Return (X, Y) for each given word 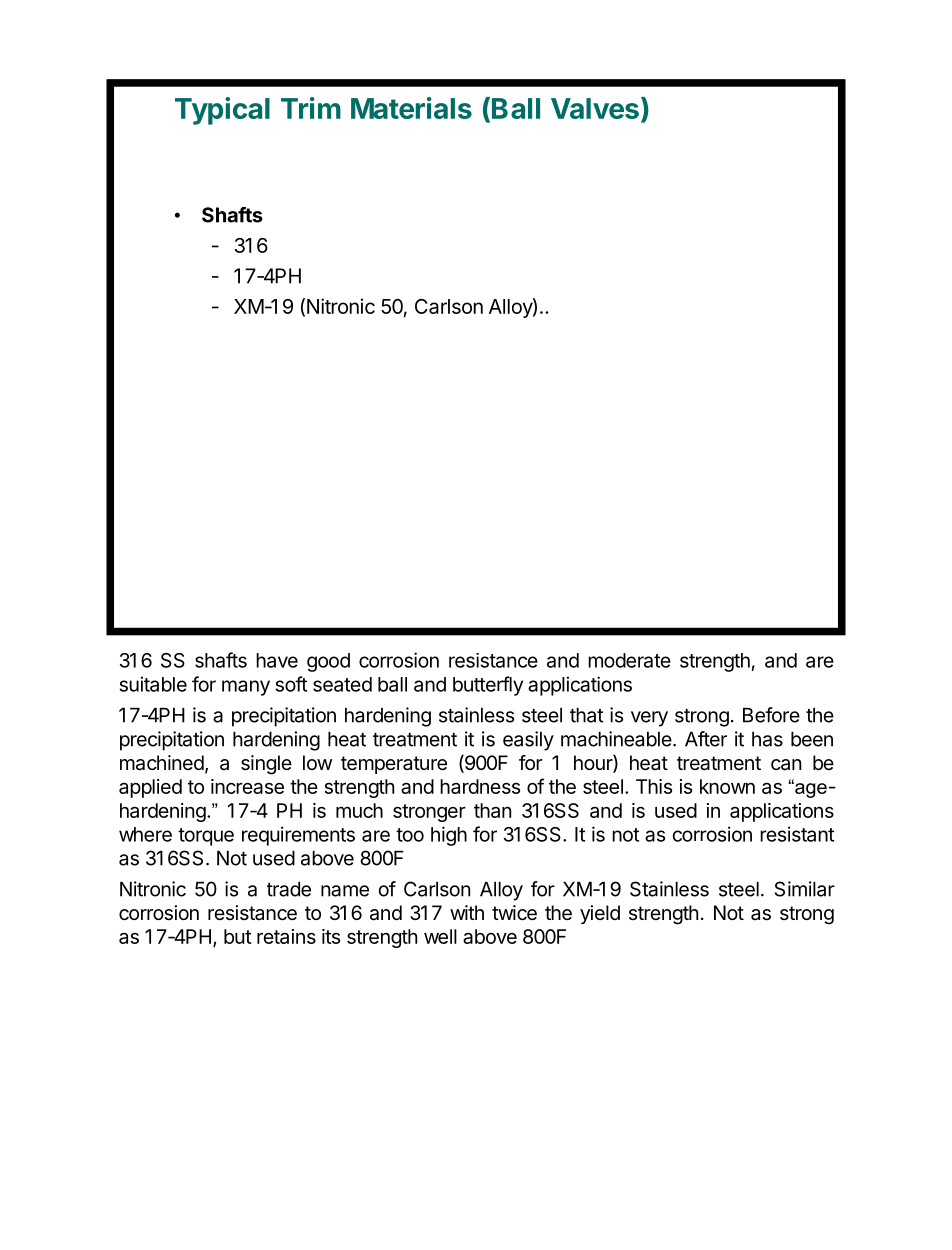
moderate (629, 660)
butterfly (488, 686)
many (246, 688)
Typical (222, 111)
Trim (311, 108)
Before (771, 715)
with (467, 912)
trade (289, 889)
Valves (595, 108)
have (277, 660)
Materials (411, 108)
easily (528, 741)
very (649, 719)
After (706, 739)
